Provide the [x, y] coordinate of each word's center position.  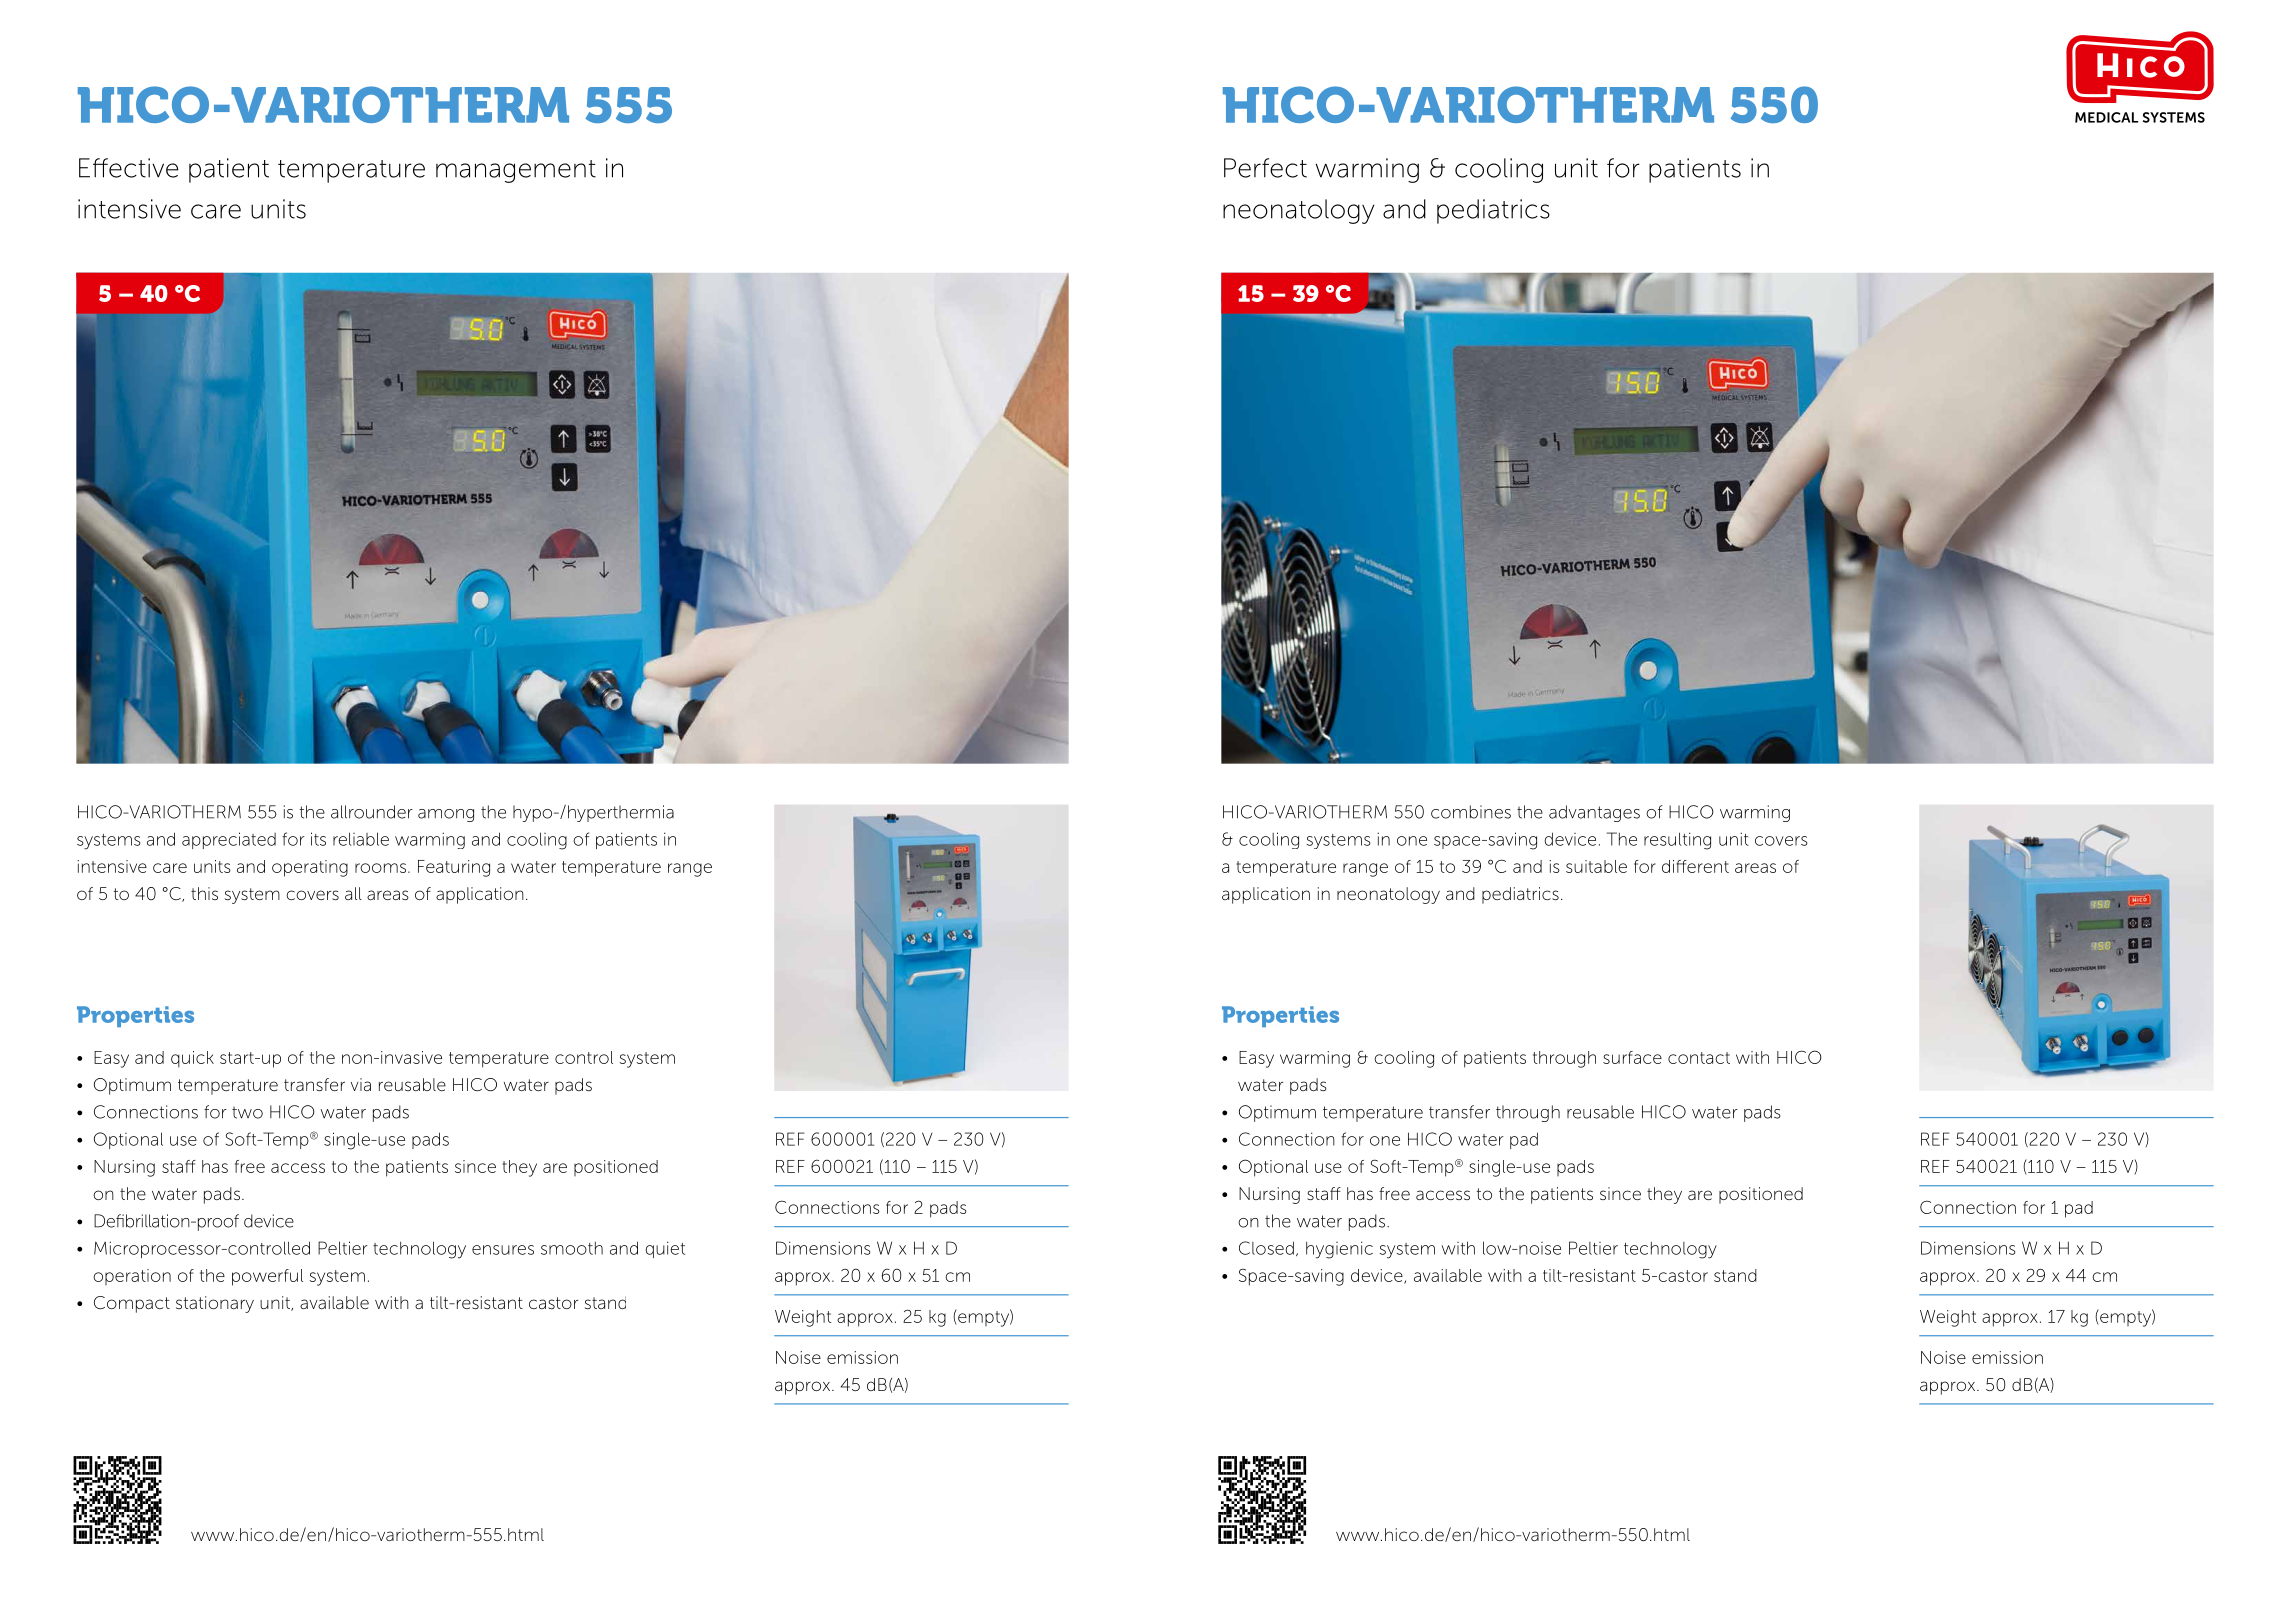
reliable [361, 839]
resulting [1677, 841]
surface [1632, 1057]
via [361, 1084]
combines [1471, 812]
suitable [1596, 866]
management [516, 171]
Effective [128, 168]
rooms [380, 868]
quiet [665, 1249]
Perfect [1265, 168]
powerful [267, 1277]
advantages [1594, 813]
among [446, 815]
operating [310, 868]
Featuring [454, 868]
